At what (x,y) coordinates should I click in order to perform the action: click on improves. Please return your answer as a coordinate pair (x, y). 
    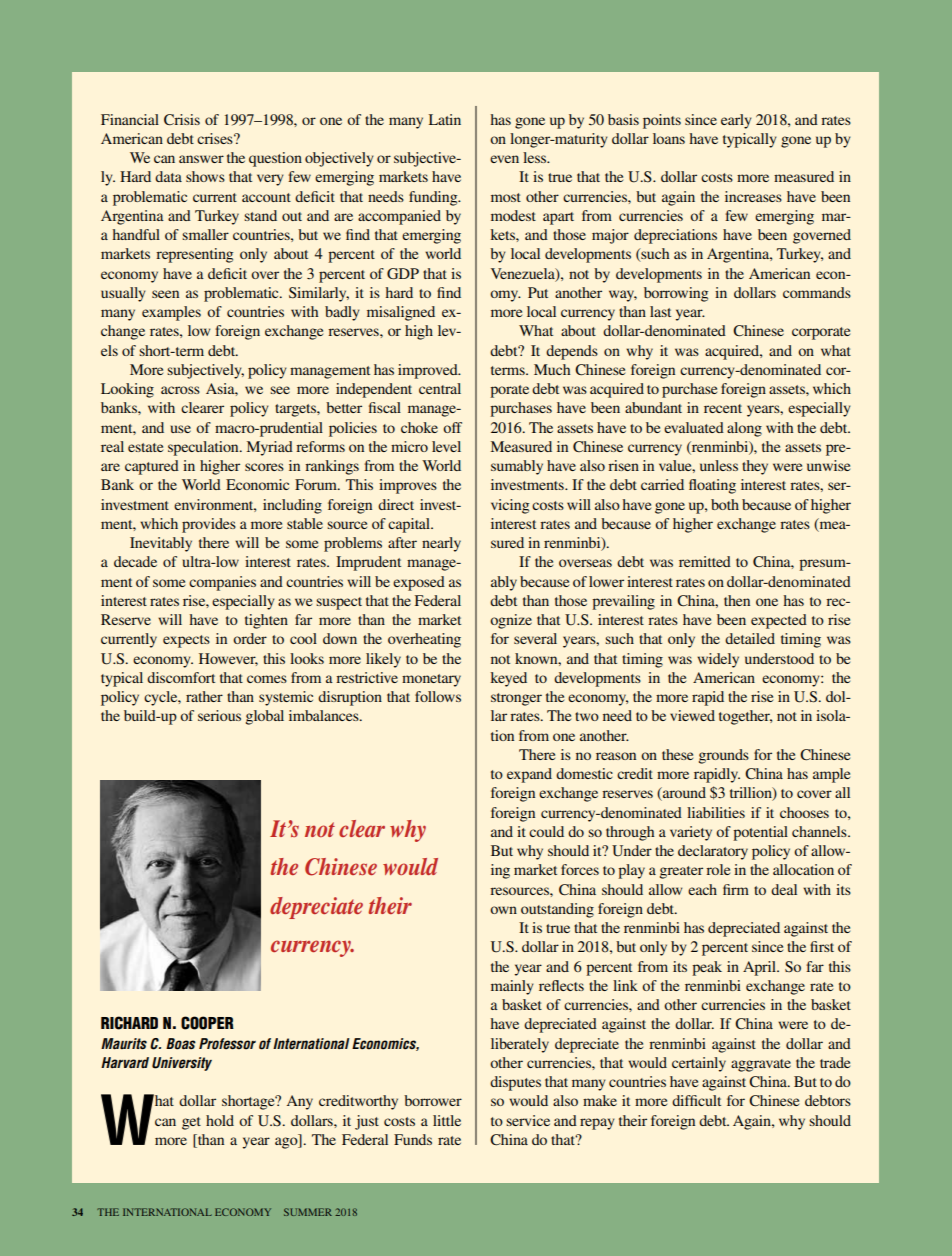
    Looking at the image, I should click on (408, 486).
